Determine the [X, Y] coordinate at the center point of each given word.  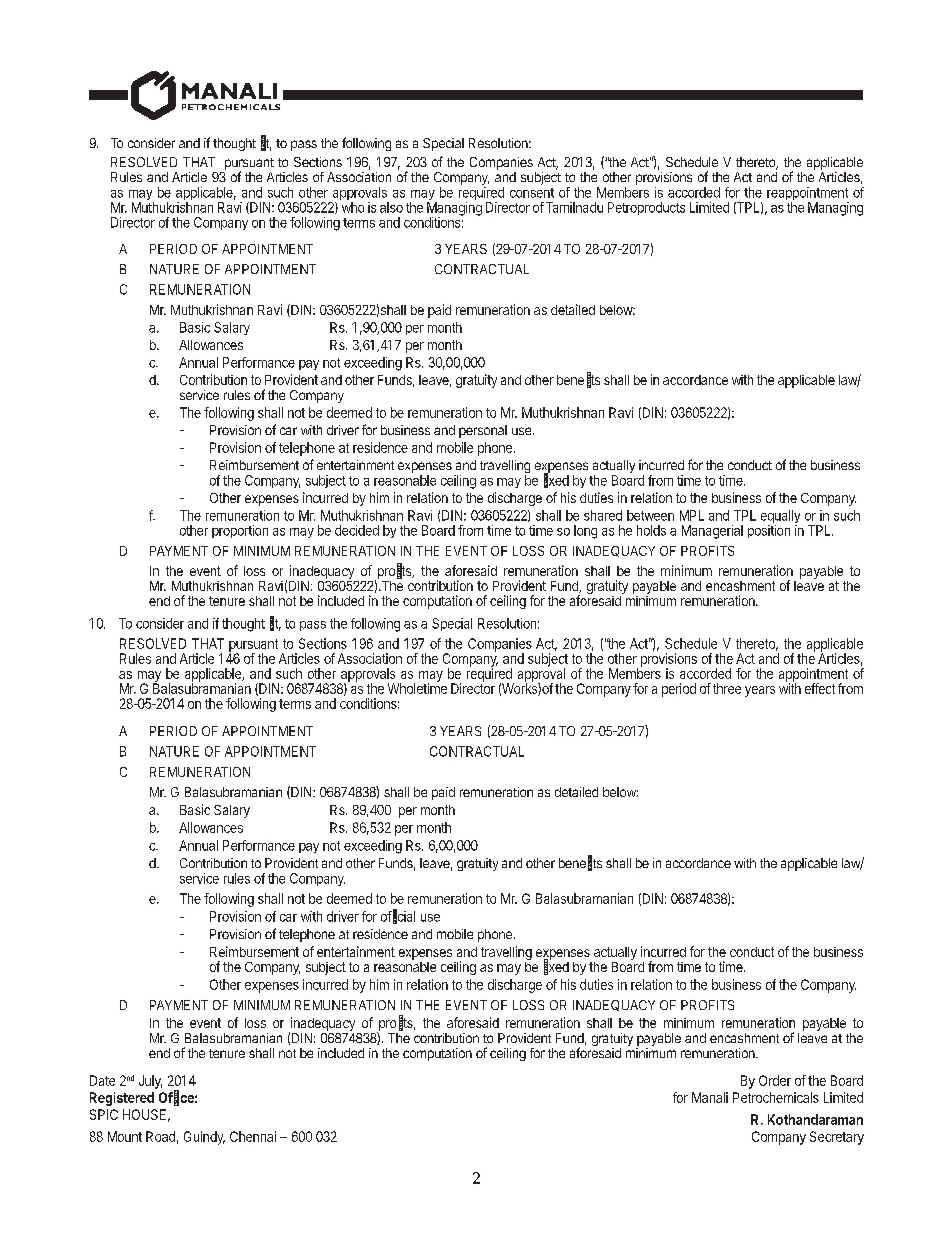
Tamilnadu [574, 207]
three [727, 688]
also [391, 207]
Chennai [253, 1136]
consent [532, 193]
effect [820, 688]
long [585, 532]
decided [357, 530]
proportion [240, 531]
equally [780, 518]
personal [483, 431]
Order [775, 1080]
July [150, 1082]
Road [160, 1136]
